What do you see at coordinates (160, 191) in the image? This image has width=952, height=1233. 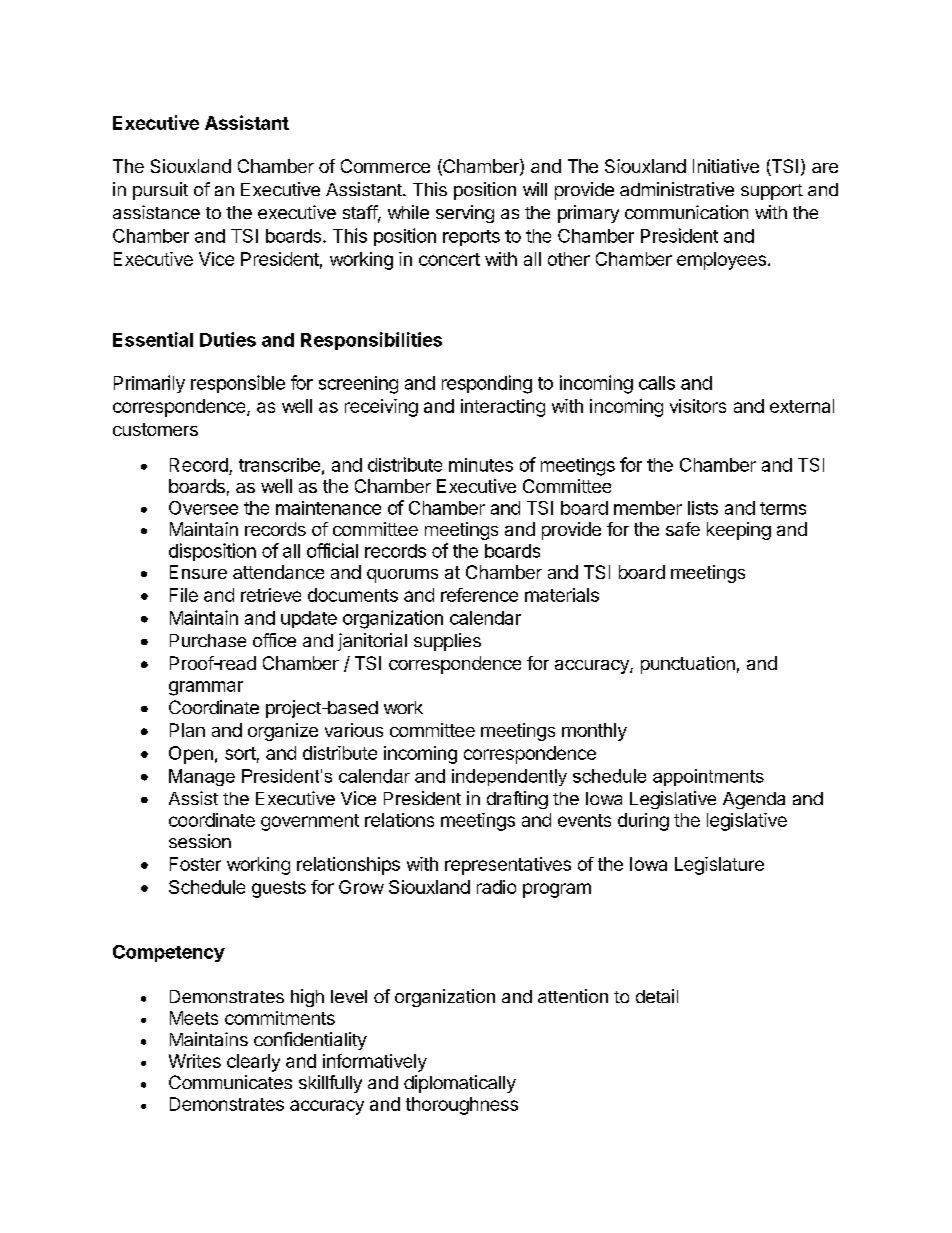 I see `pursuit` at bounding box center [160, 191].
